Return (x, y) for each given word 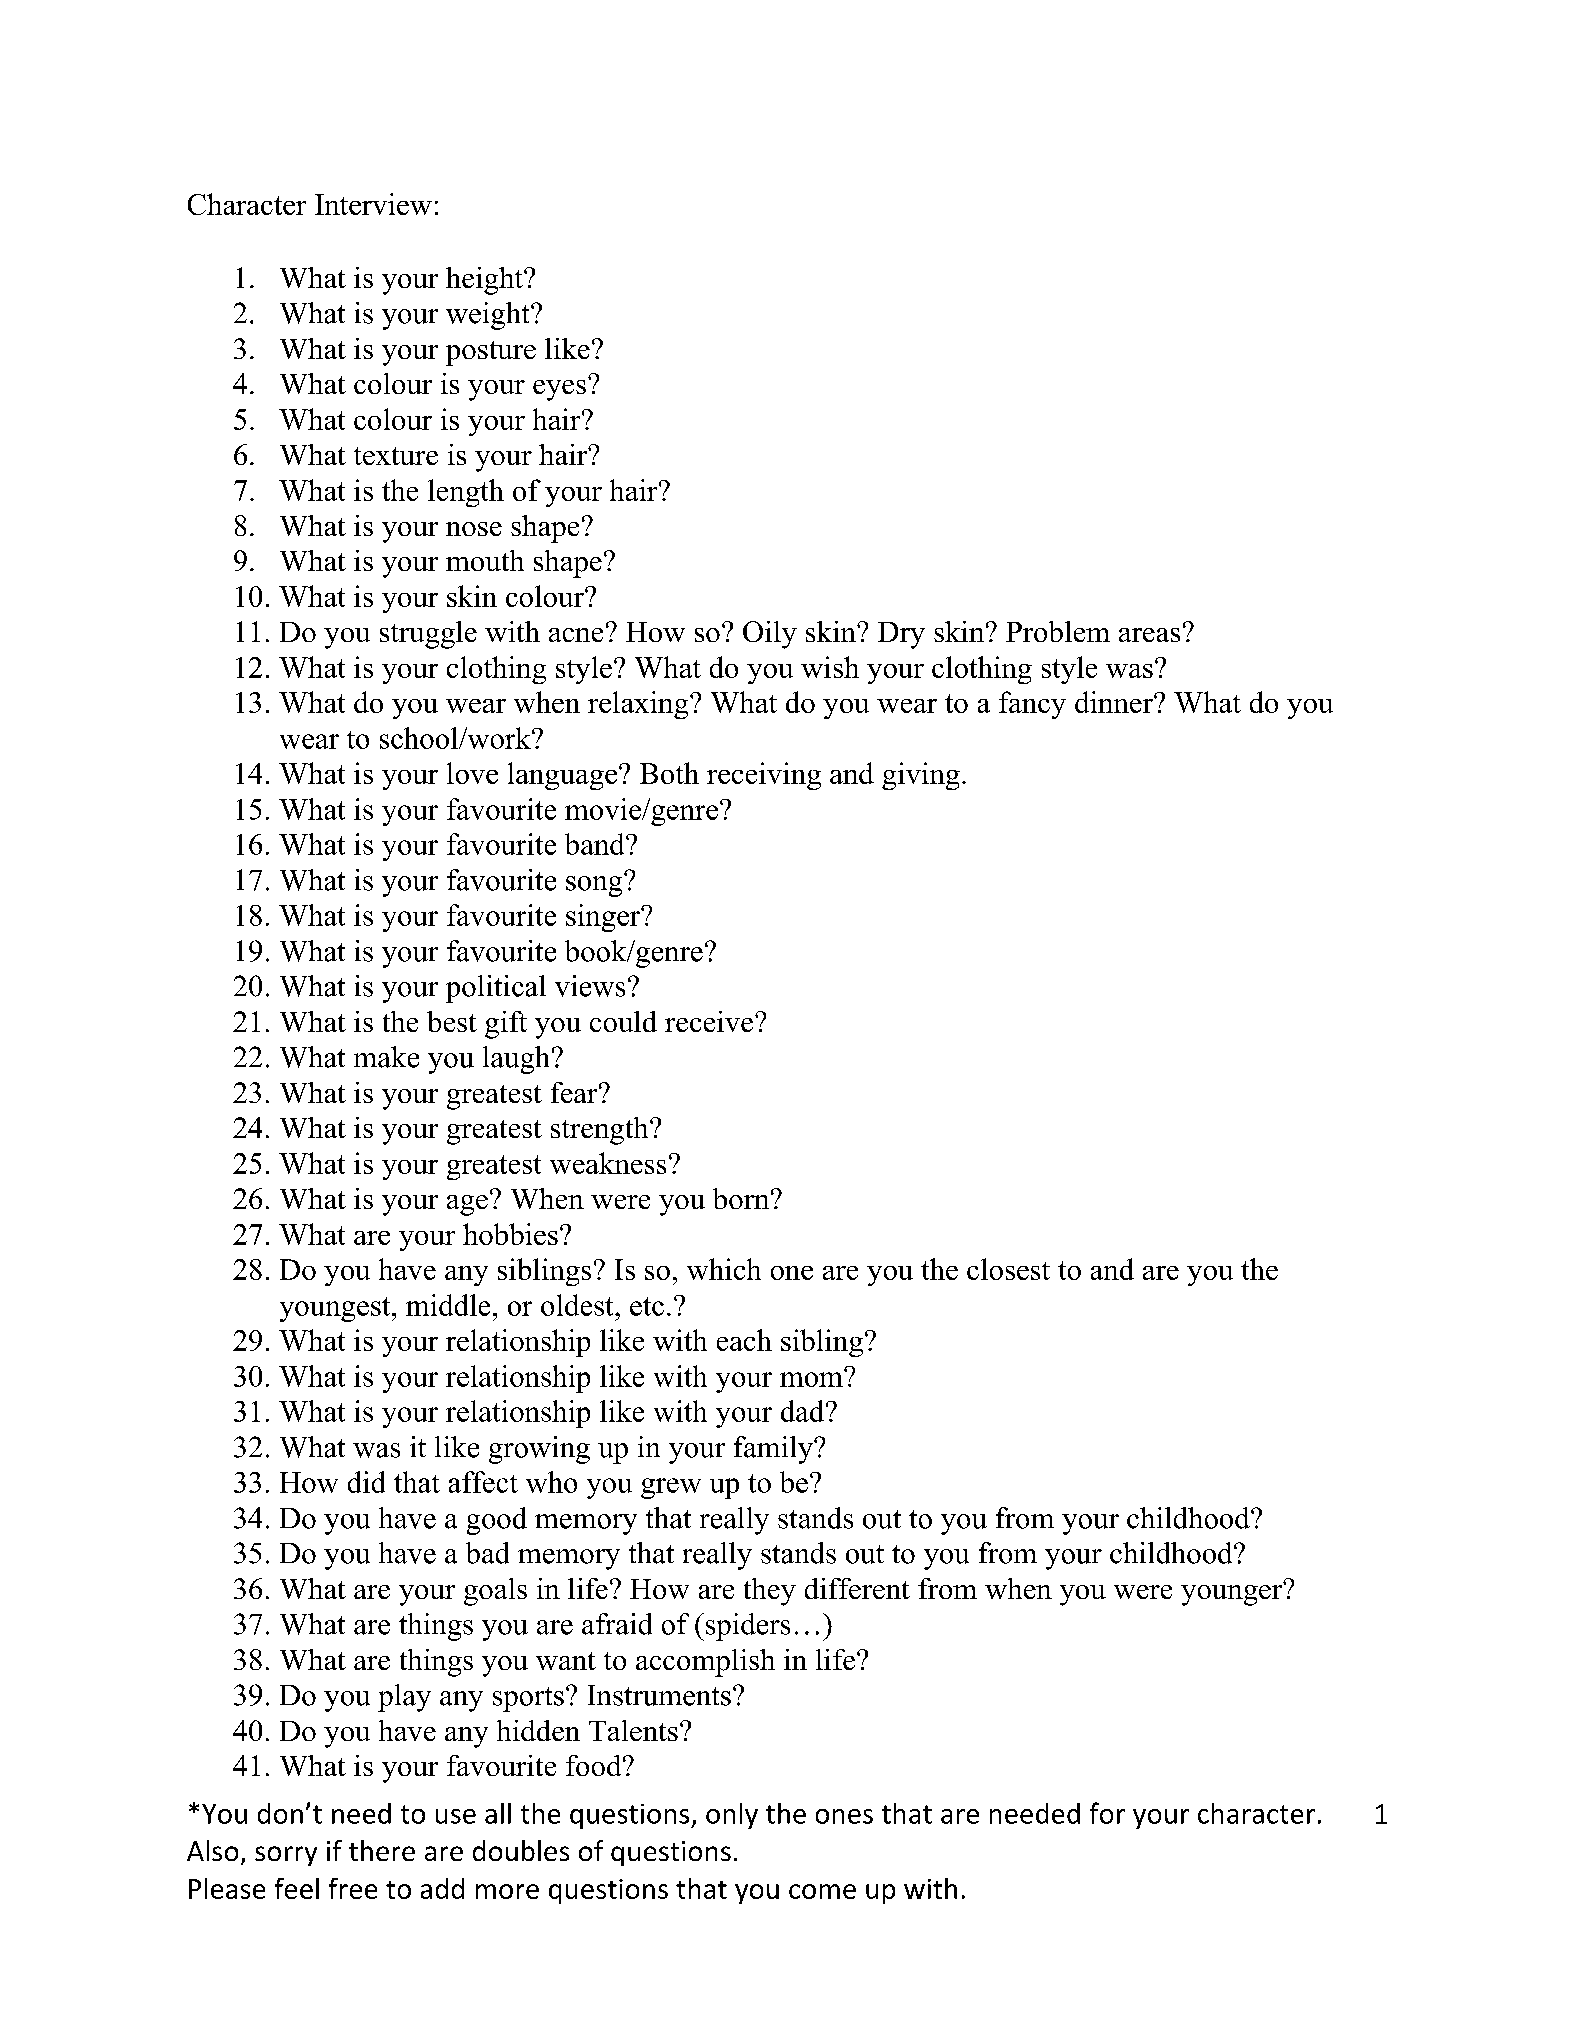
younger (1233, 1594)
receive (710, 1021)
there (382, 1850)
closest (1008, 1269)
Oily (770, 635)
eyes (559, 390)
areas (1149, 635)
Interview (373, 204)
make (386, 1057)
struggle (428, 635)
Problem (1058, 631)
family (774, 1450)
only (732, 1816)
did (366, 1482)
